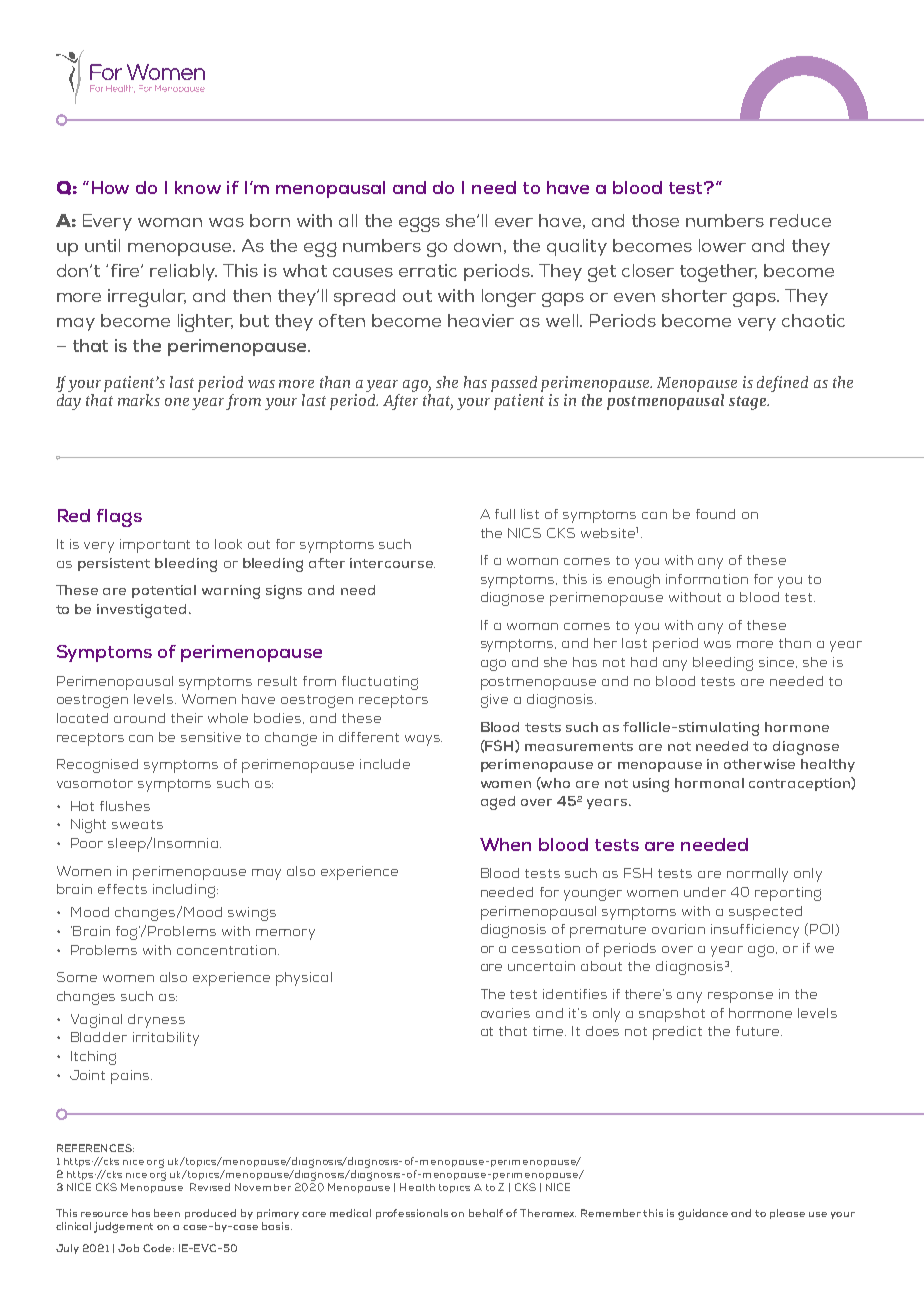 This page has height=1308, width=924. I want to click on eggs, so click(419, 224).
